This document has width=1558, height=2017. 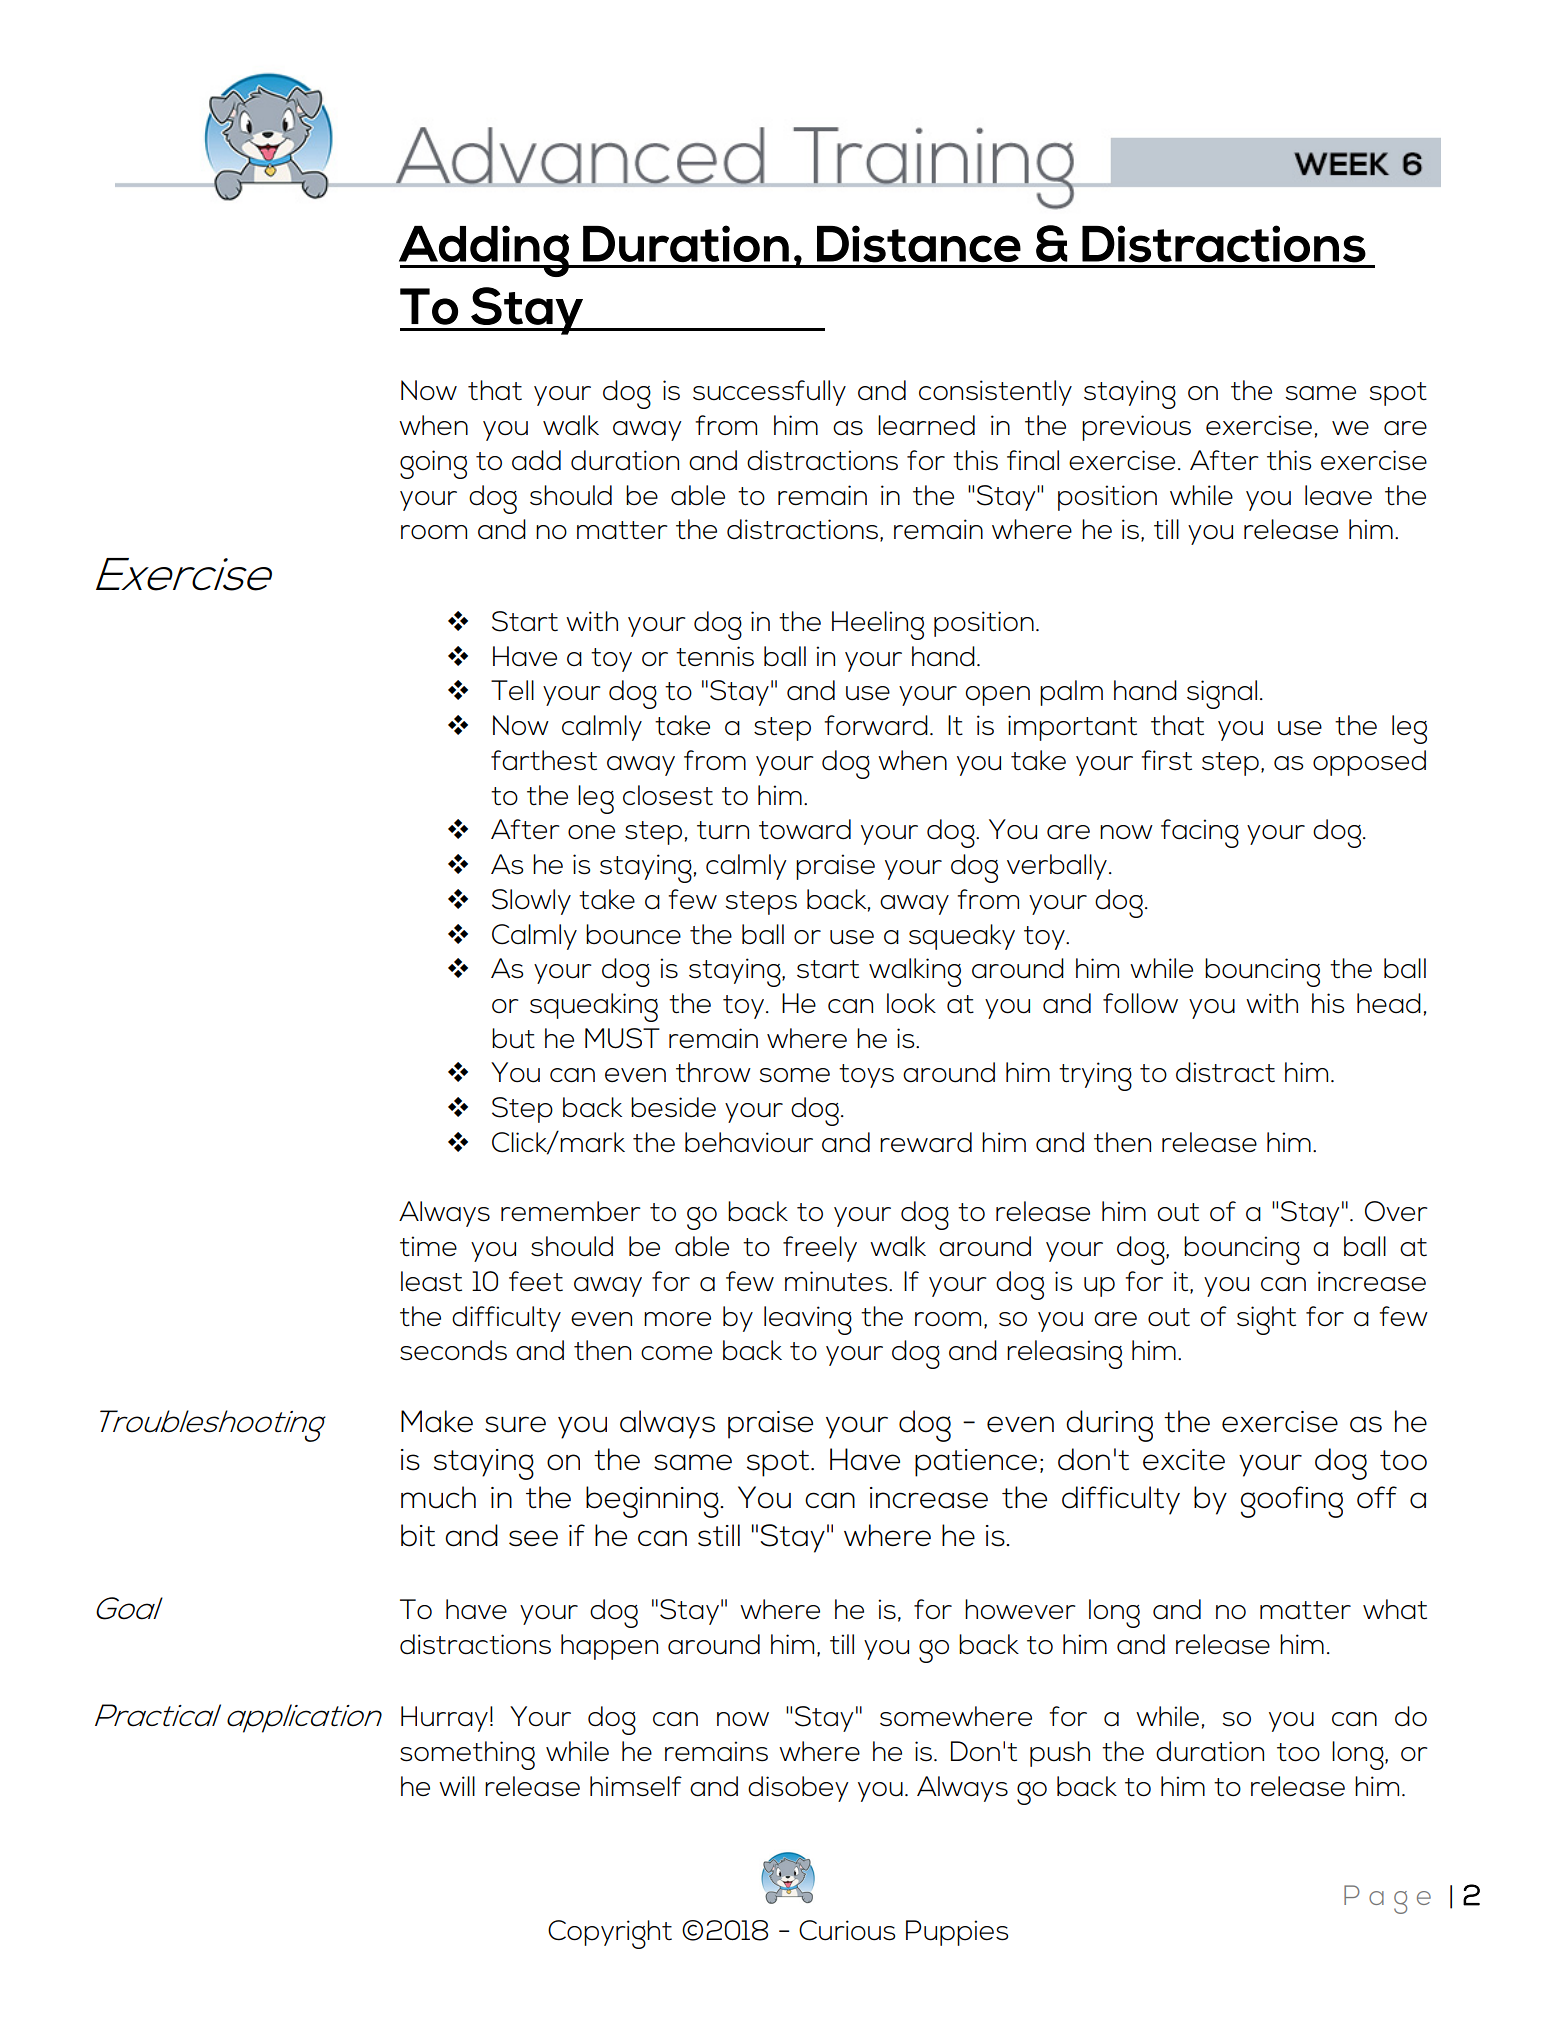 I want to click on leaving, so click(x=808, y=1320).
